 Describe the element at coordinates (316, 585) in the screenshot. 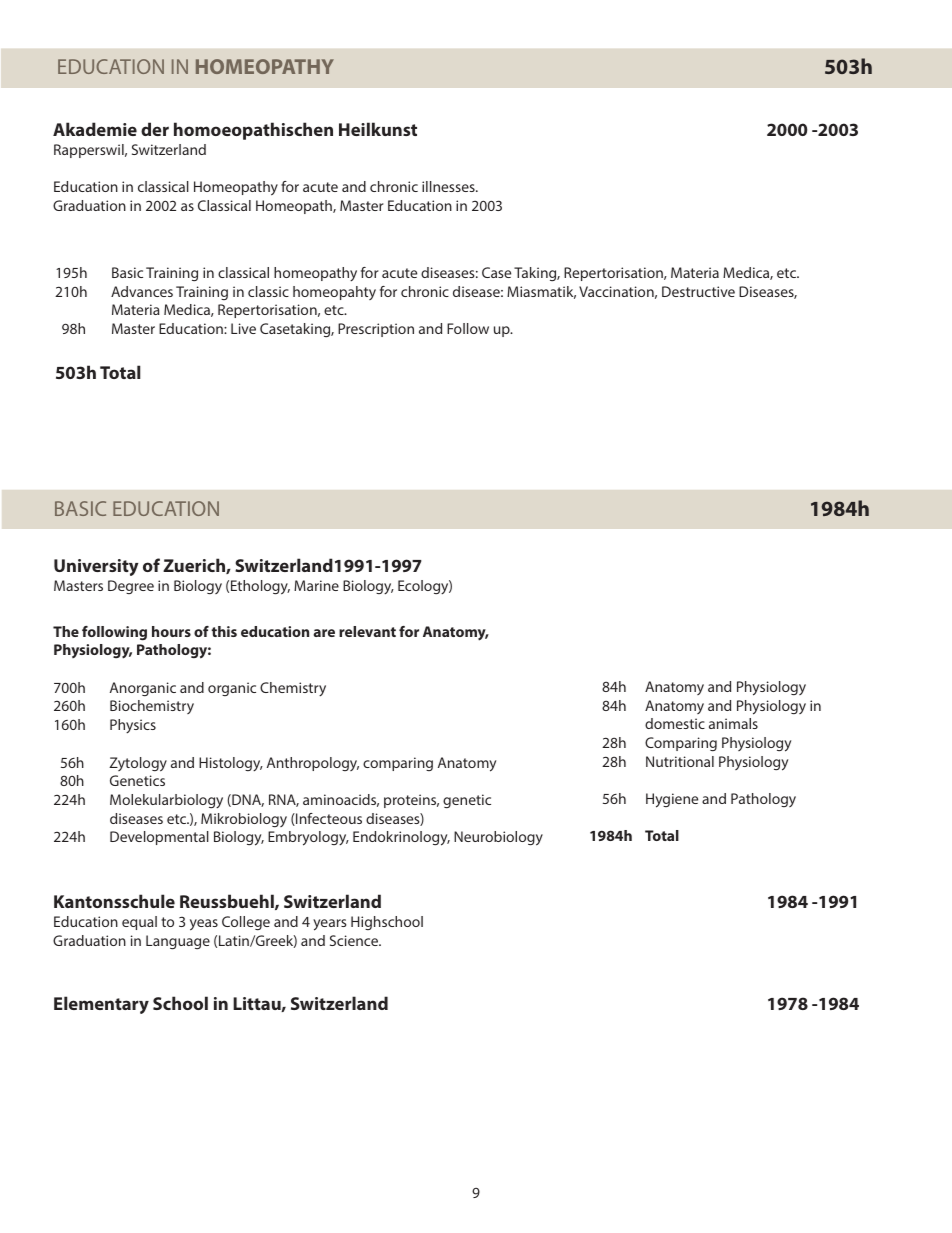

I see `Marine` at that location.
